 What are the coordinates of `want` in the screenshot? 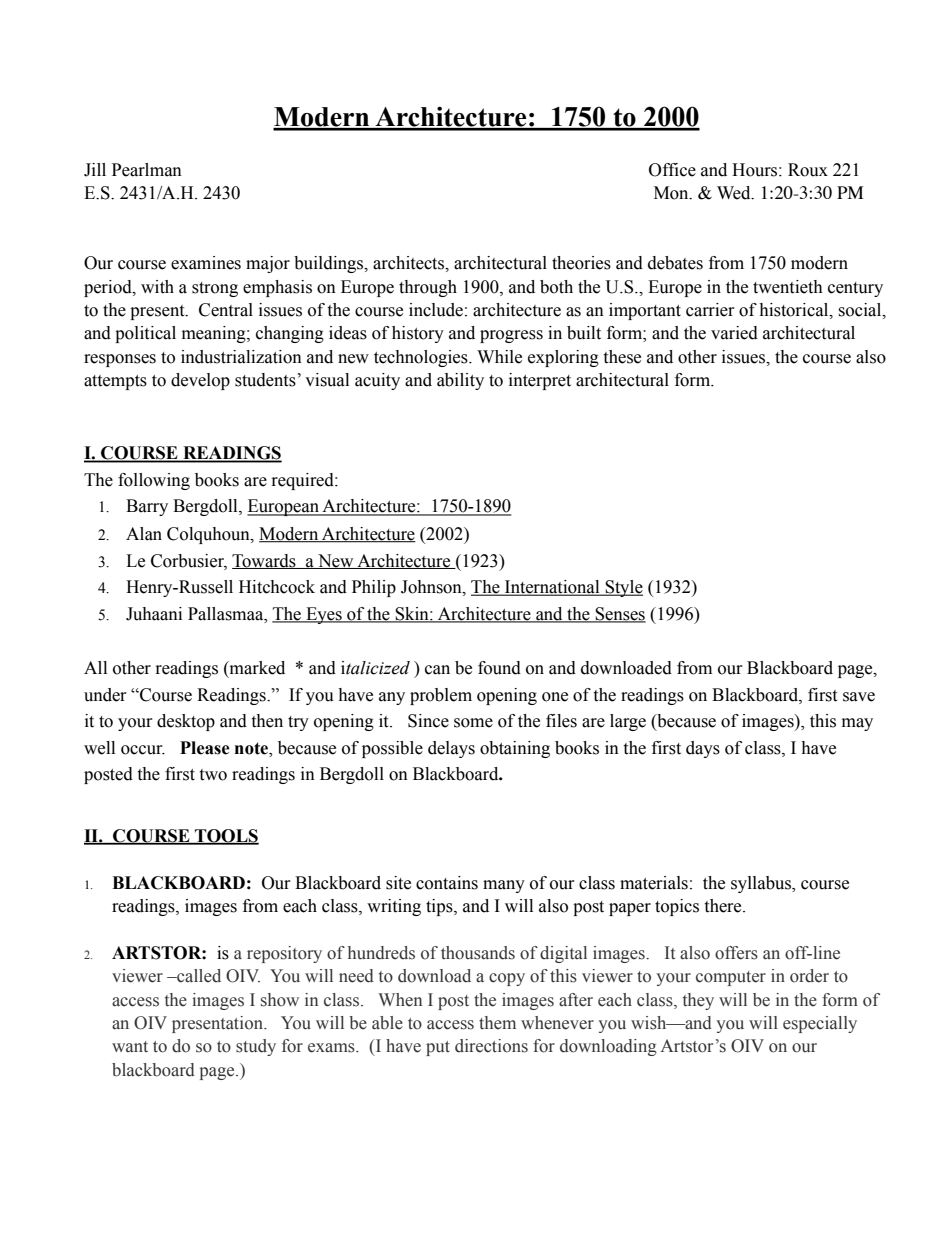 It's located at (130, 1046).
